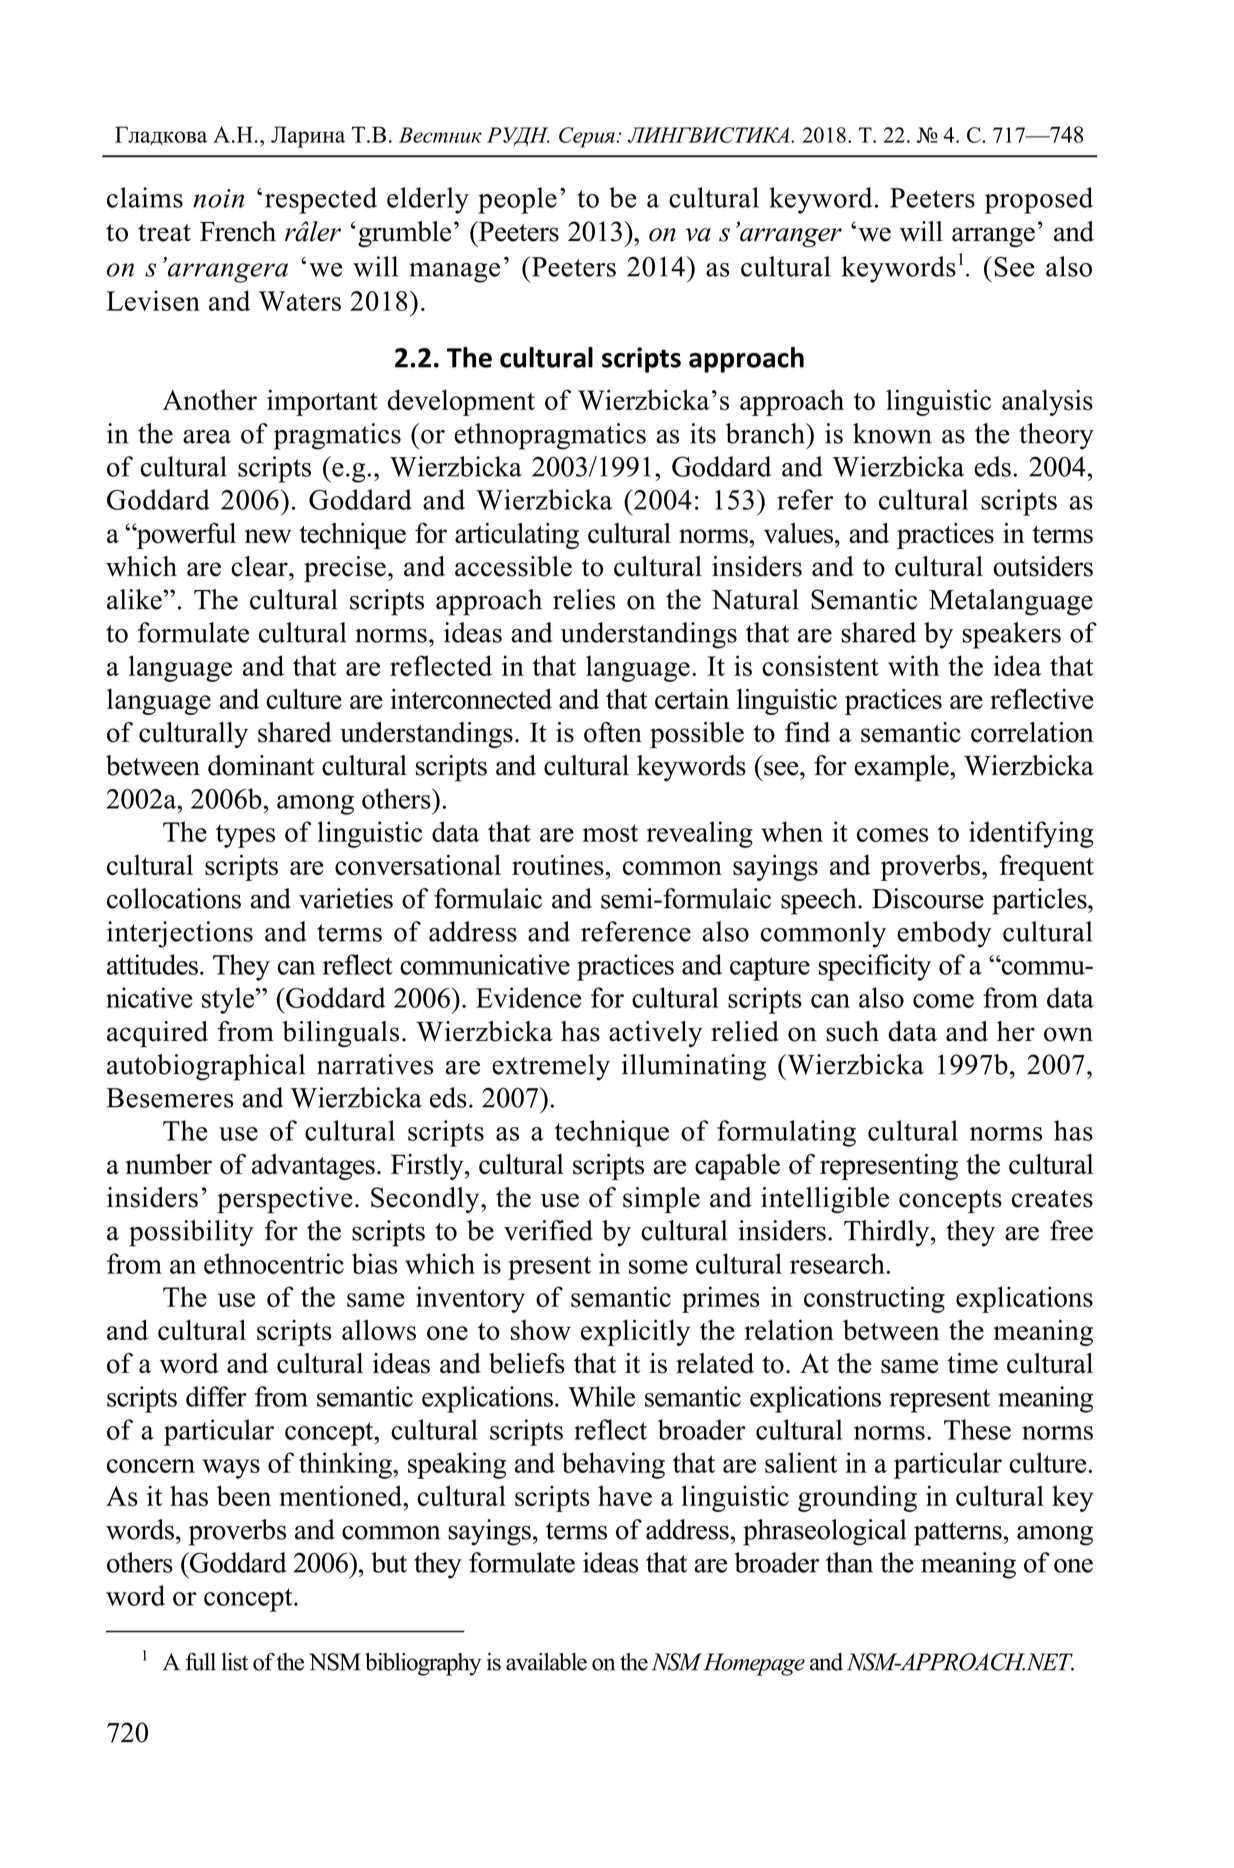 The height and width of the screenshot is (1868, 1234). What do you see at coordinates (261, 765) in the screenshot?
I see `dominant` at bounding box center [261, 765].
